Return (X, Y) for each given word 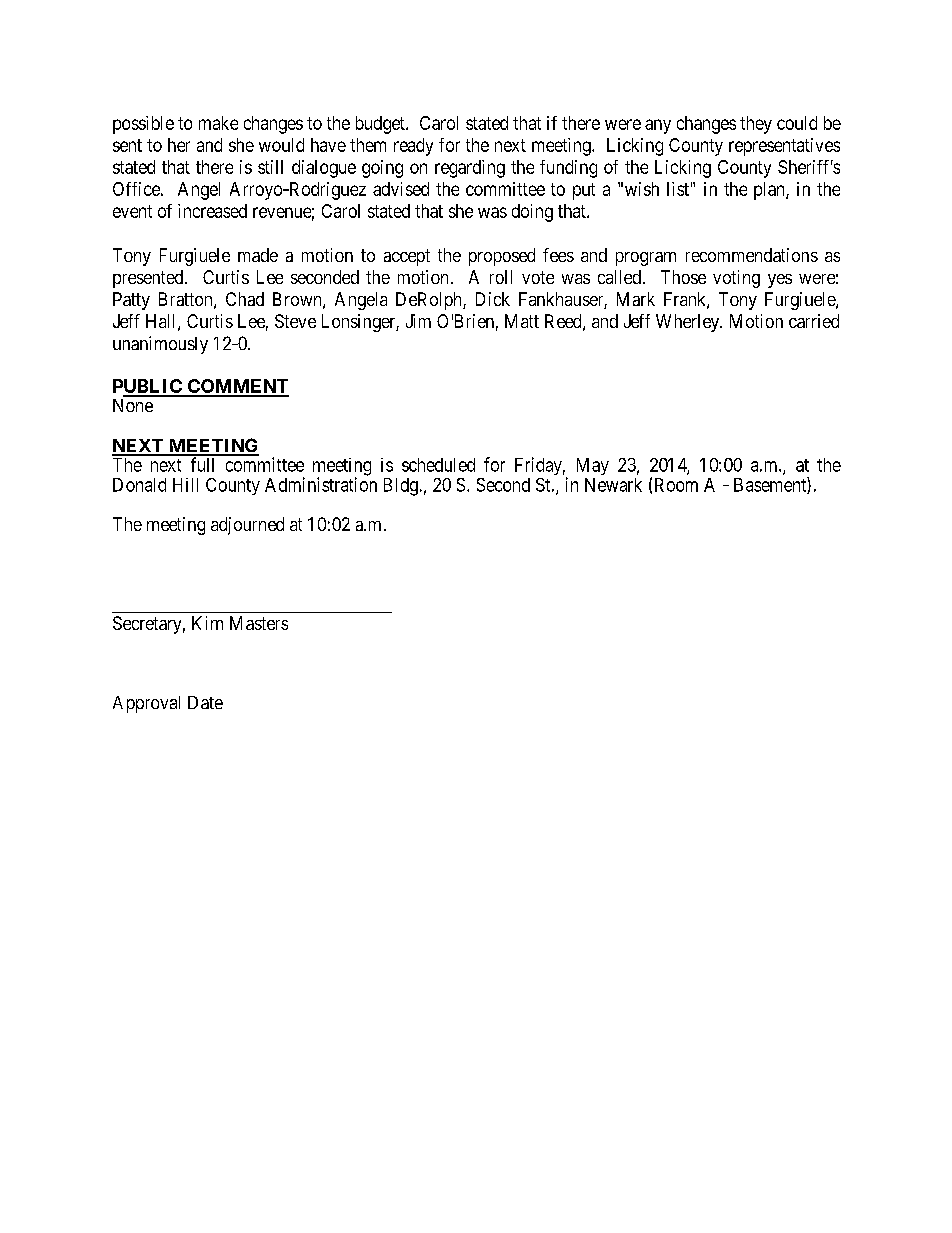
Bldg (401, 487)
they (756, 125)
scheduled (438, 465)
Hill (185, 485)
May (593, 466)
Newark (613, 485)
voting (736, 279)
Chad (245, 299)
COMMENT (237, 387)
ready (413, 147)
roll (501, 277)
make (218, 123)
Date (205, 702)
